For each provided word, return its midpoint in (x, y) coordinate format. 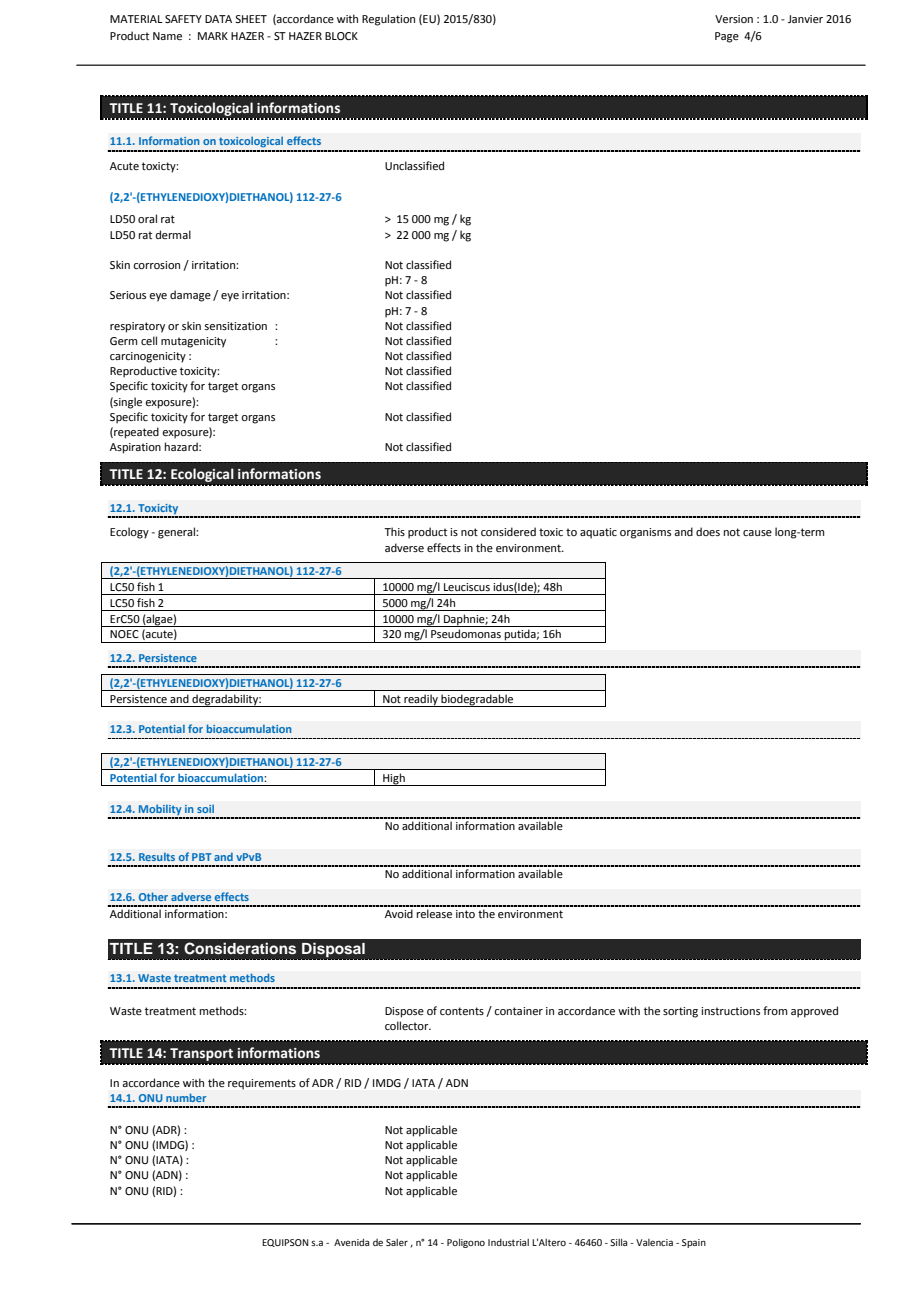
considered (508, 531)
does (708, 531)
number (186, 1097)
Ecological (202, 475)
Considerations (240, 948)
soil (205, 809)
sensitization (235, 326)
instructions (730, 1011)
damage (190, 296)
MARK (213, 36)
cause (757, 533)
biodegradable (477, 700)
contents (462, 1011)
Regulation (388, 20)
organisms (645, 533)
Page (727, 37)
